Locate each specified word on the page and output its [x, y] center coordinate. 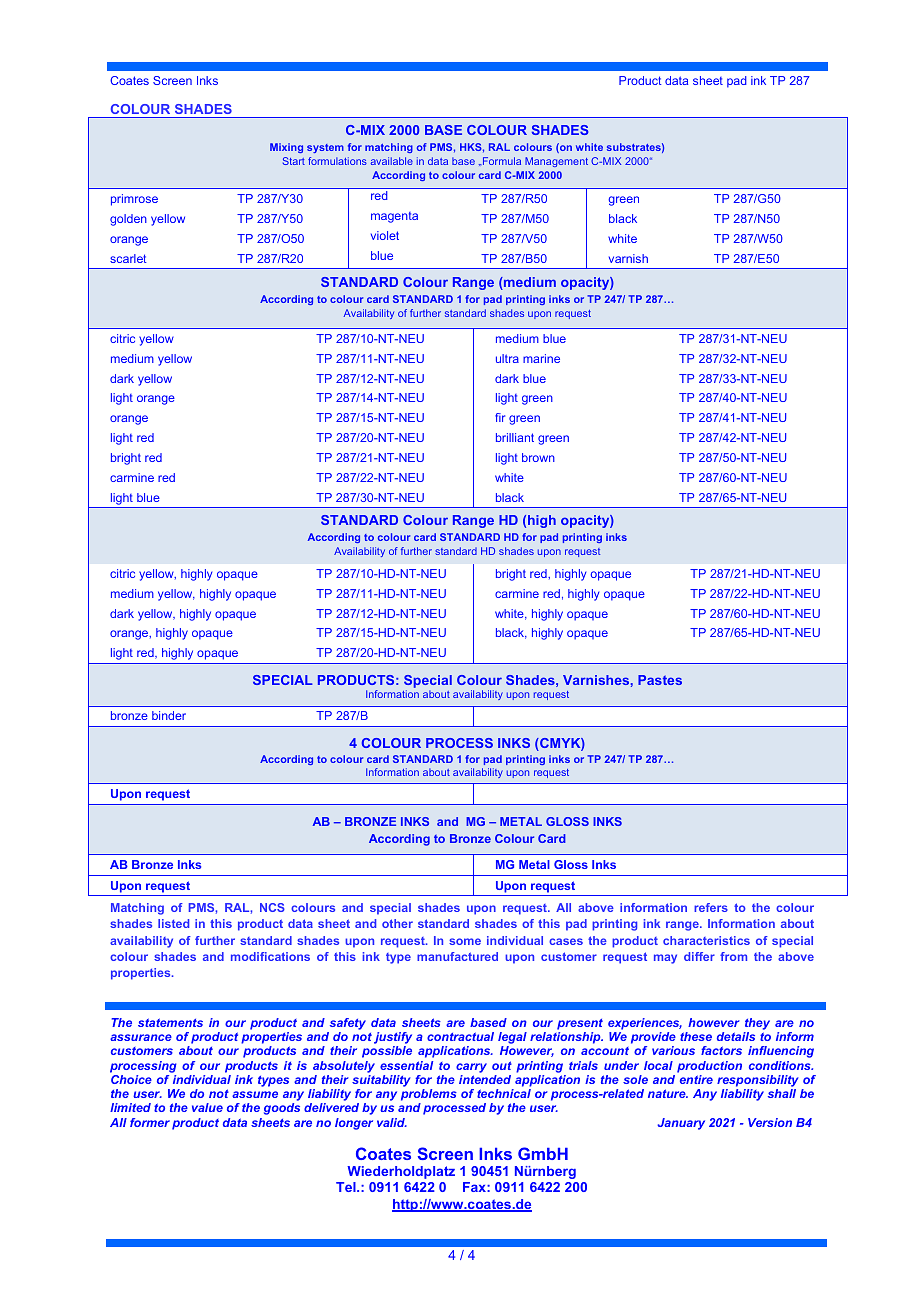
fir [500, 417]
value [207, 1107]
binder [169, 715]
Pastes [660, 680]
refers [711, 907]
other [397, 923]
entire [696, 1079]
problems [429, 1096]
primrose [134, 200]
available [392, 161]
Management [556, 162]
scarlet [128, 258]
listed [173, 923]
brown [538, 457]
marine [541, 358]
